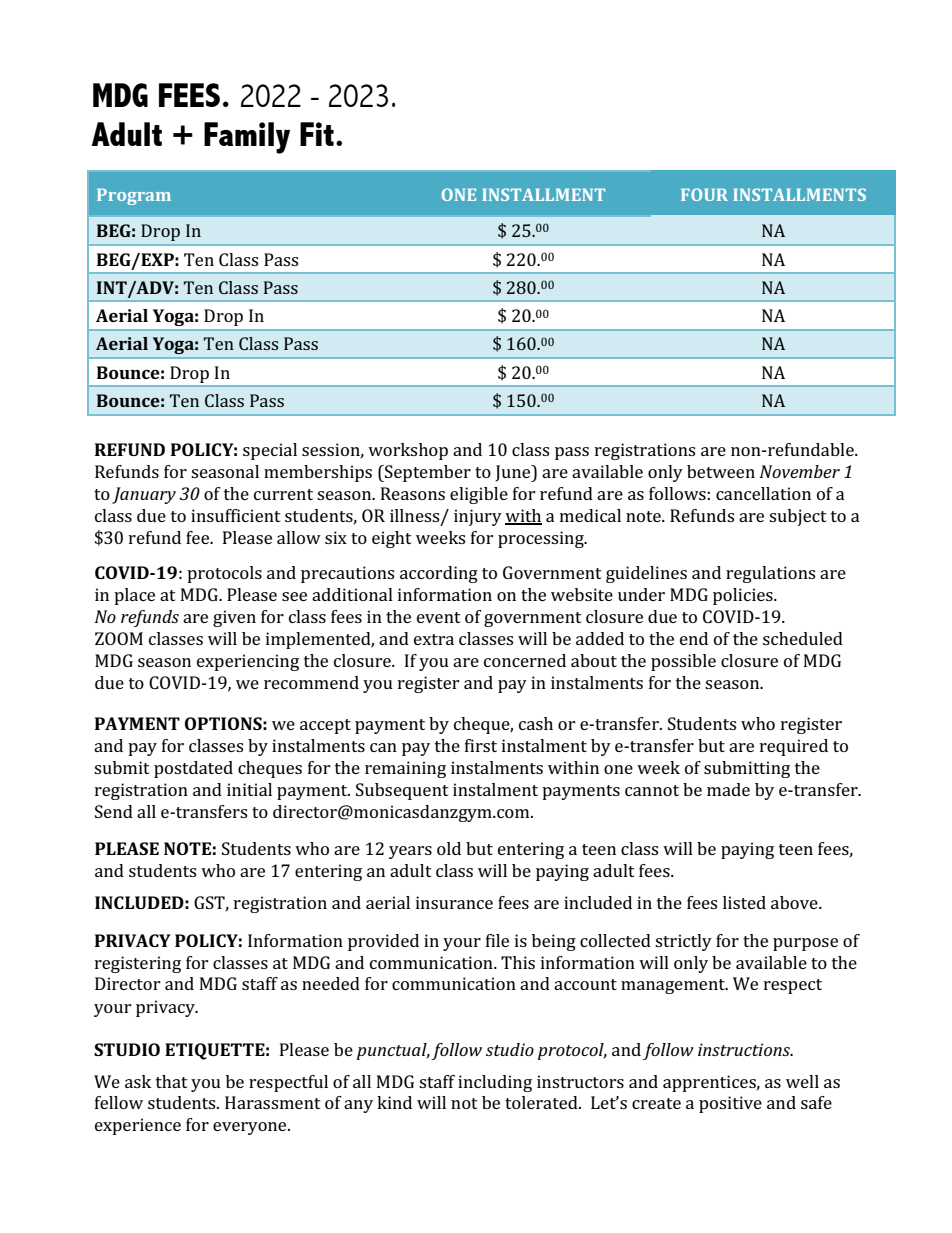  I want to click on including, so click(495, 1083).
